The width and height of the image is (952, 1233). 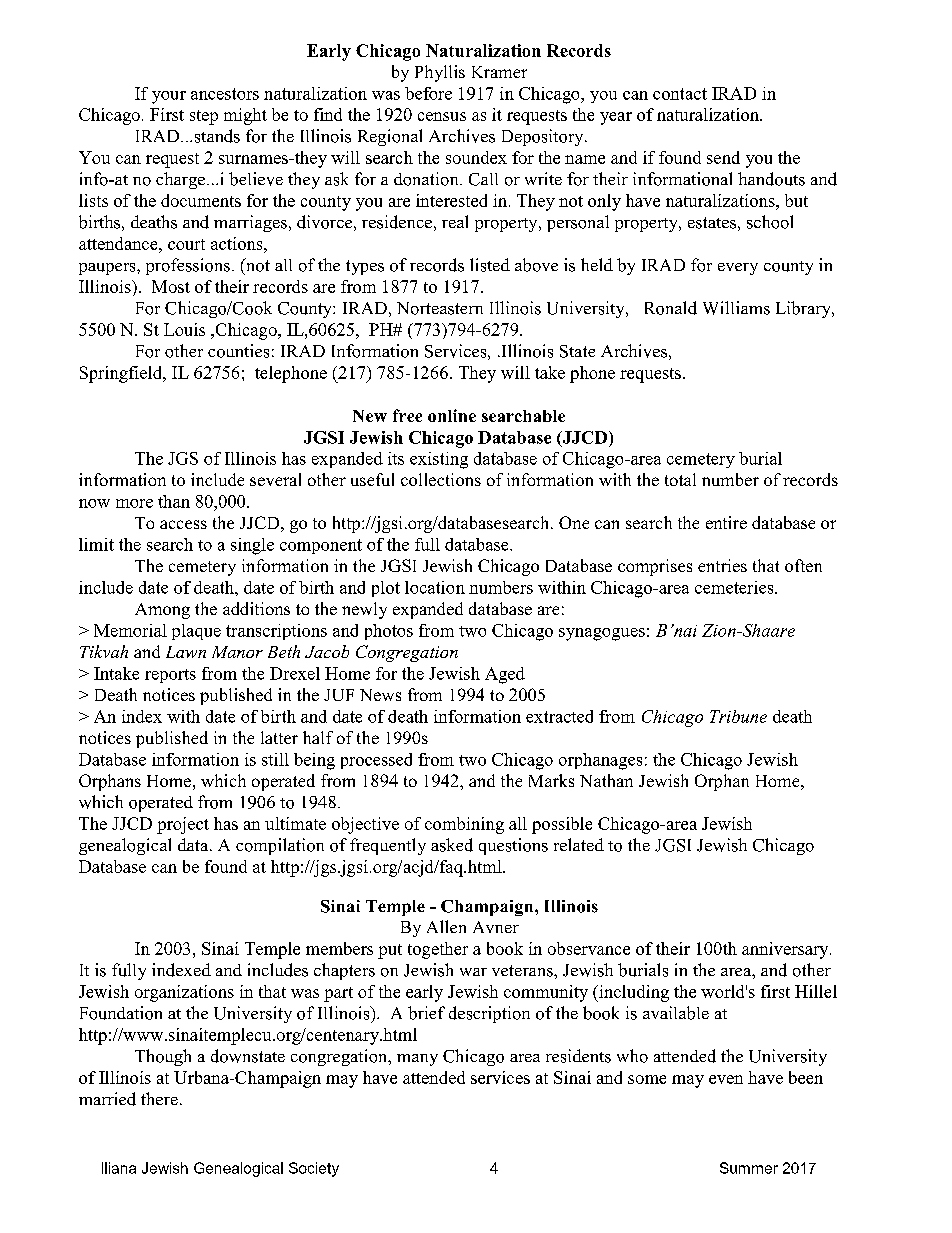 What do you see at coordinates (159, 1098) in the image?
I see `there` at bounding box center [159, 1098].
